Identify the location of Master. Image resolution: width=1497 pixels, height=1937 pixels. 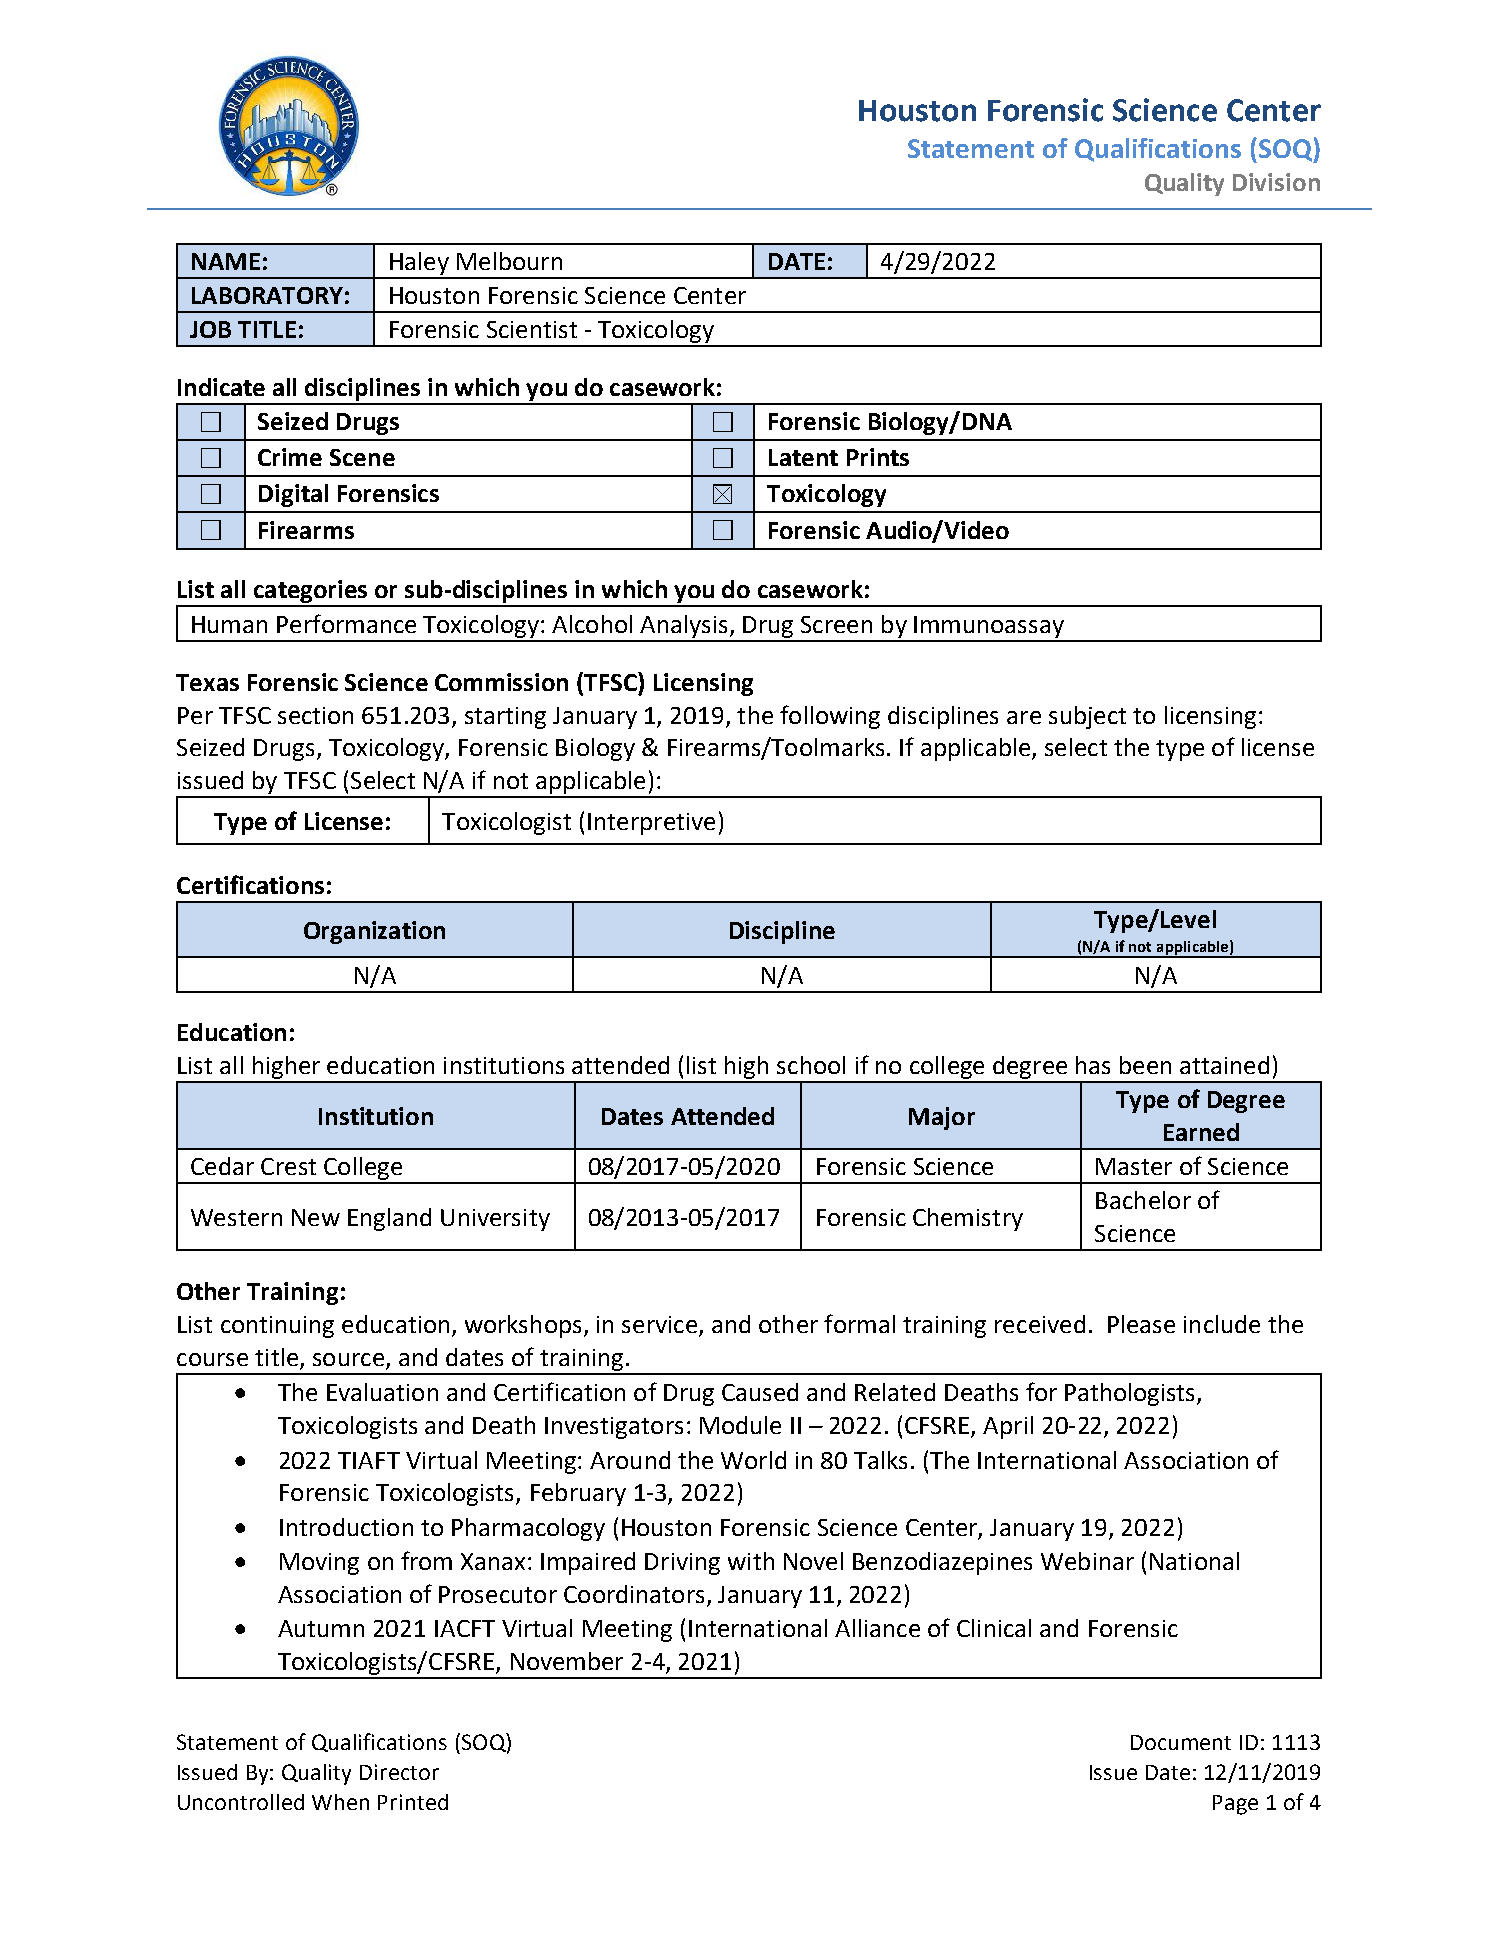
(1134, 1166).
